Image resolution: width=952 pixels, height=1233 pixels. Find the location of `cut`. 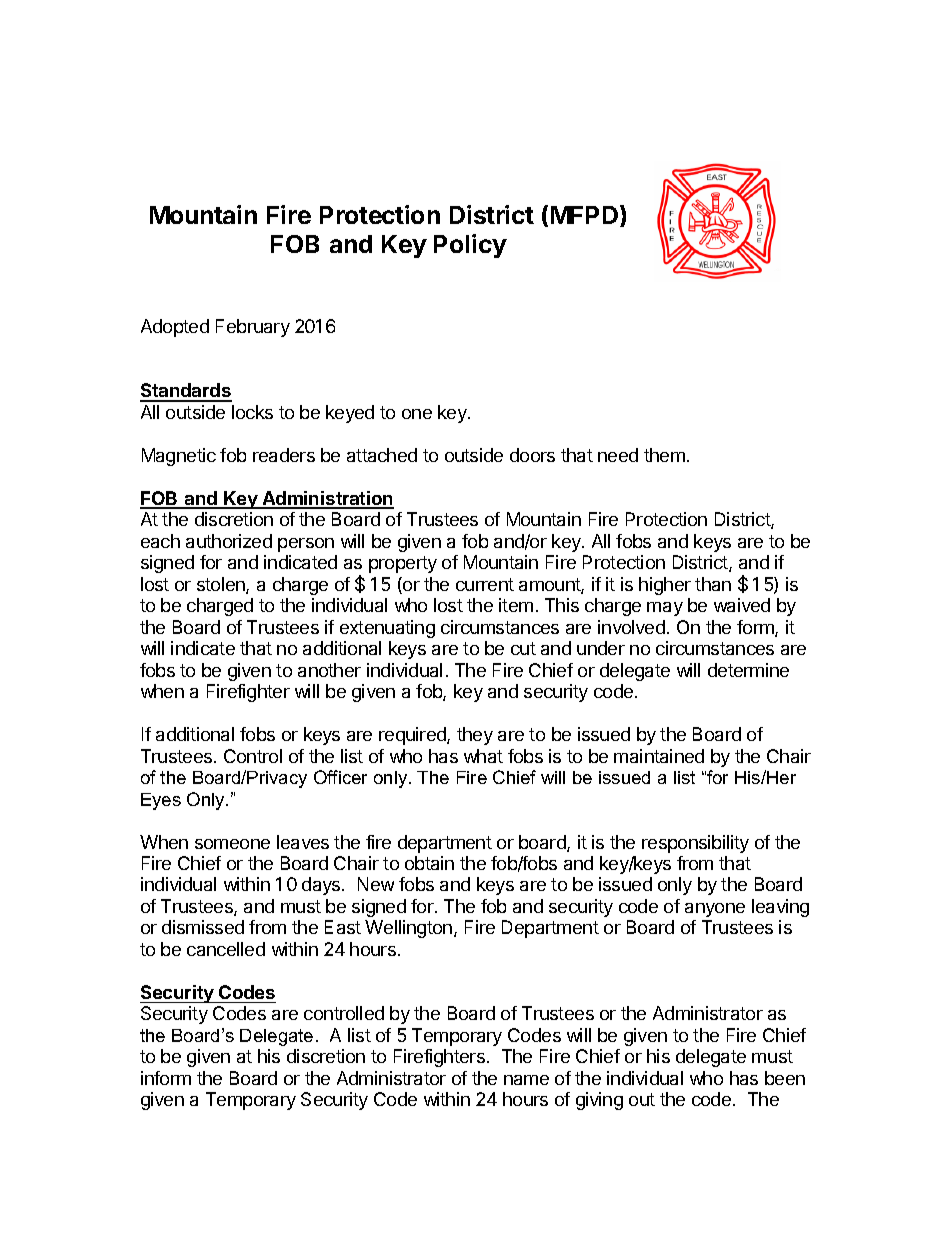

cut is located at coordinates (523, 648).
